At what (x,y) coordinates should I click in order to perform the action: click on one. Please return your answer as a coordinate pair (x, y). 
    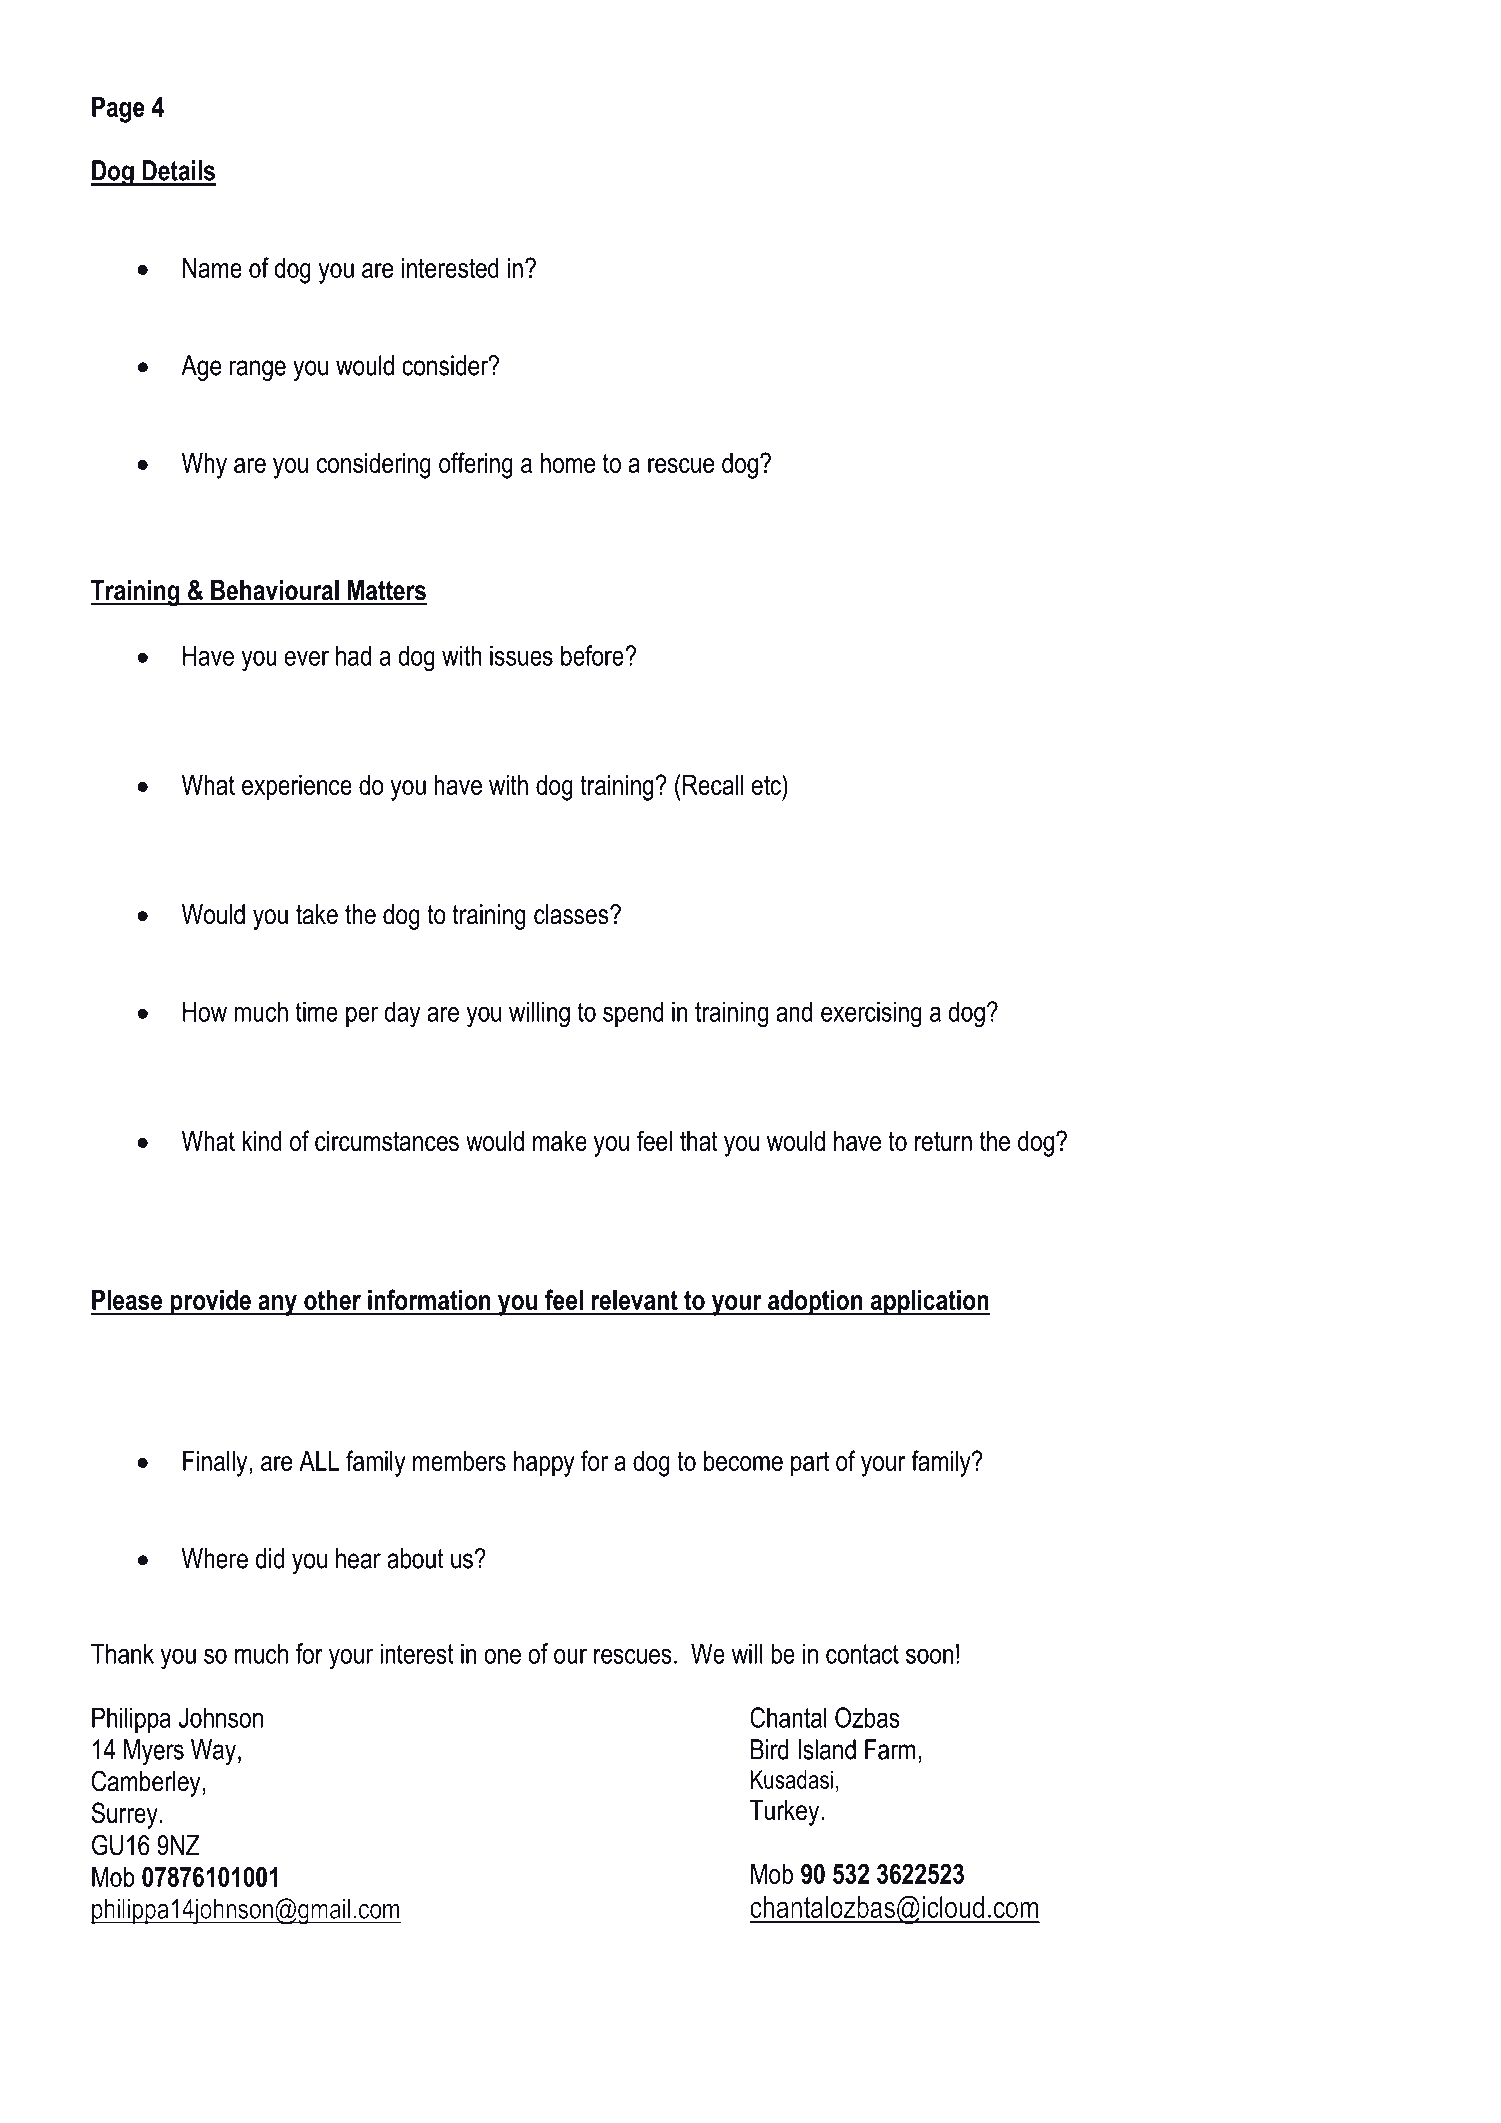
    Looking at the image, I should click on (502, 1656).
